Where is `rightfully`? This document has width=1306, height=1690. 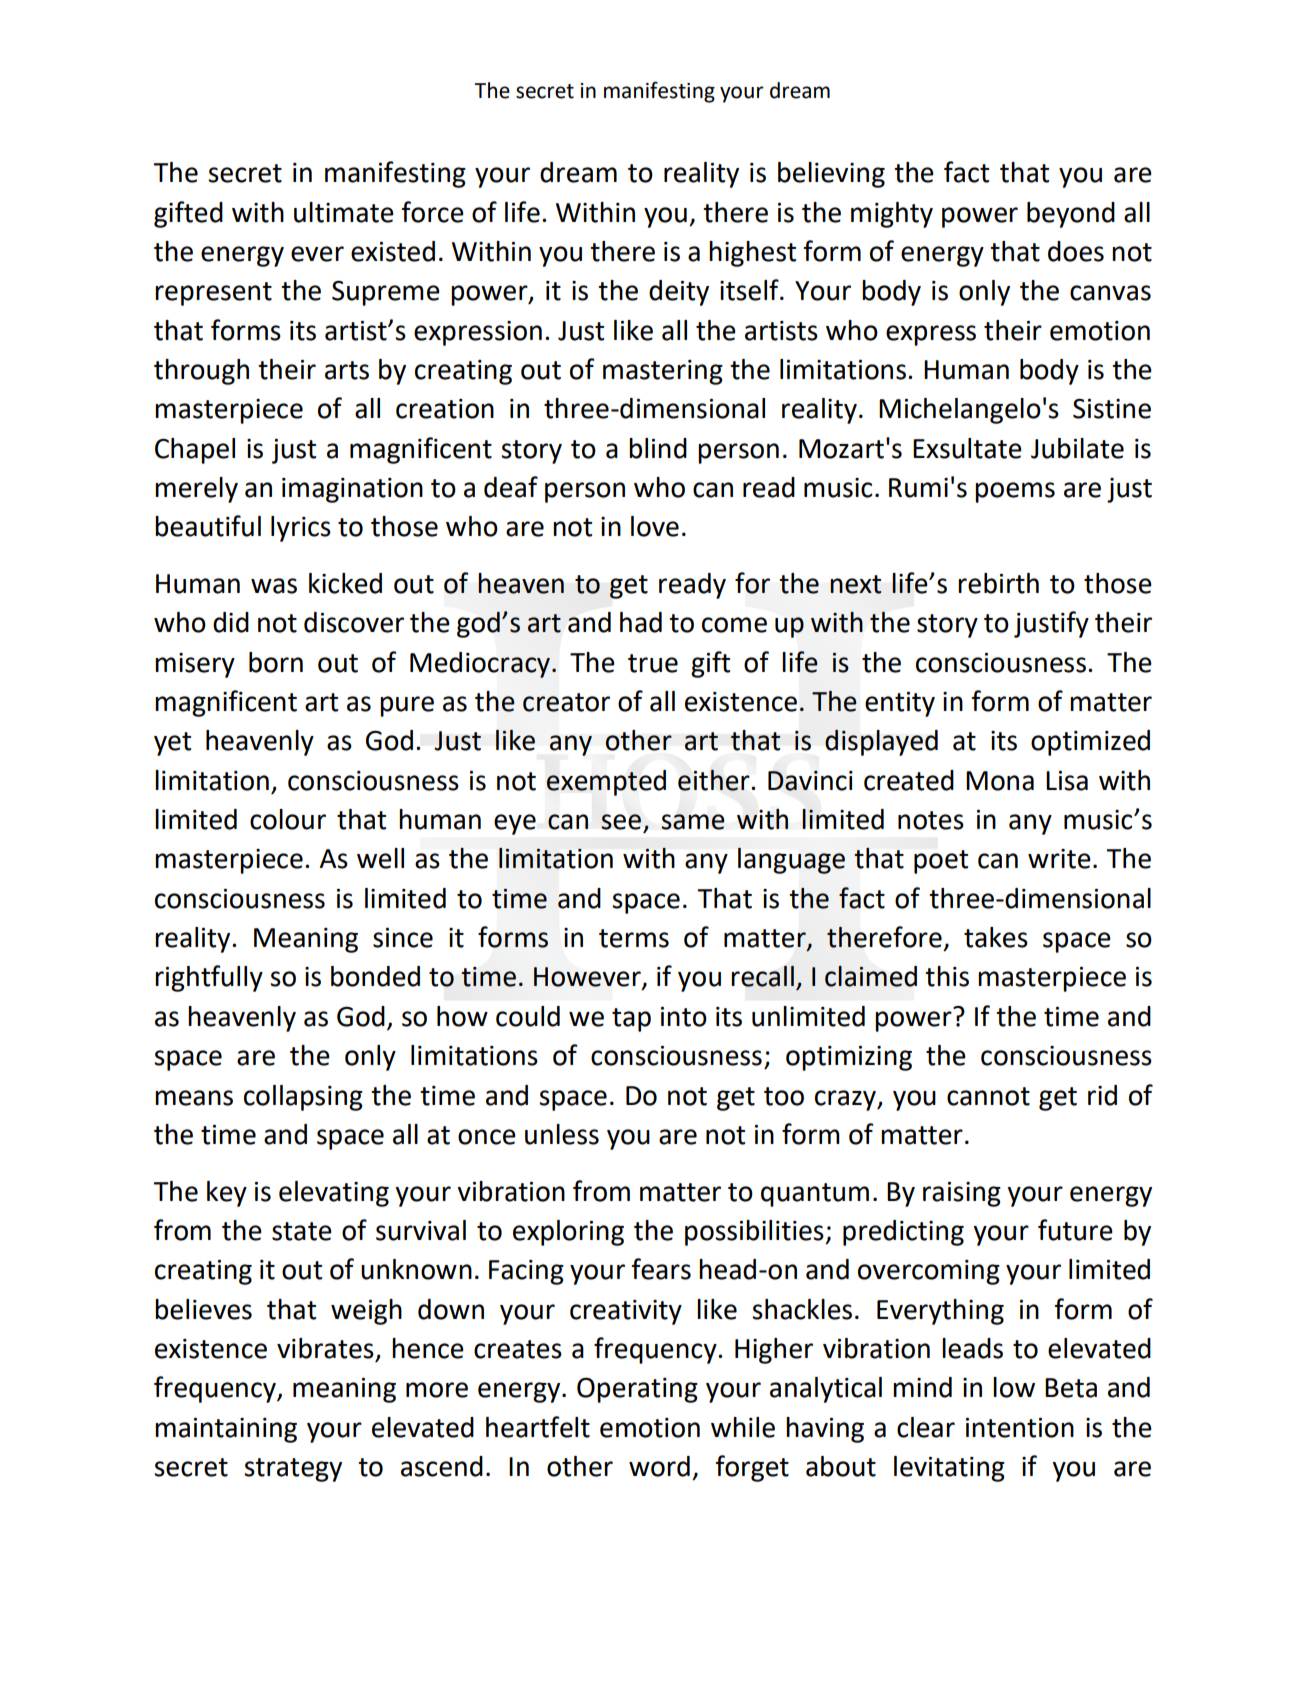
rightfully is located at coordinates (209, 978).
